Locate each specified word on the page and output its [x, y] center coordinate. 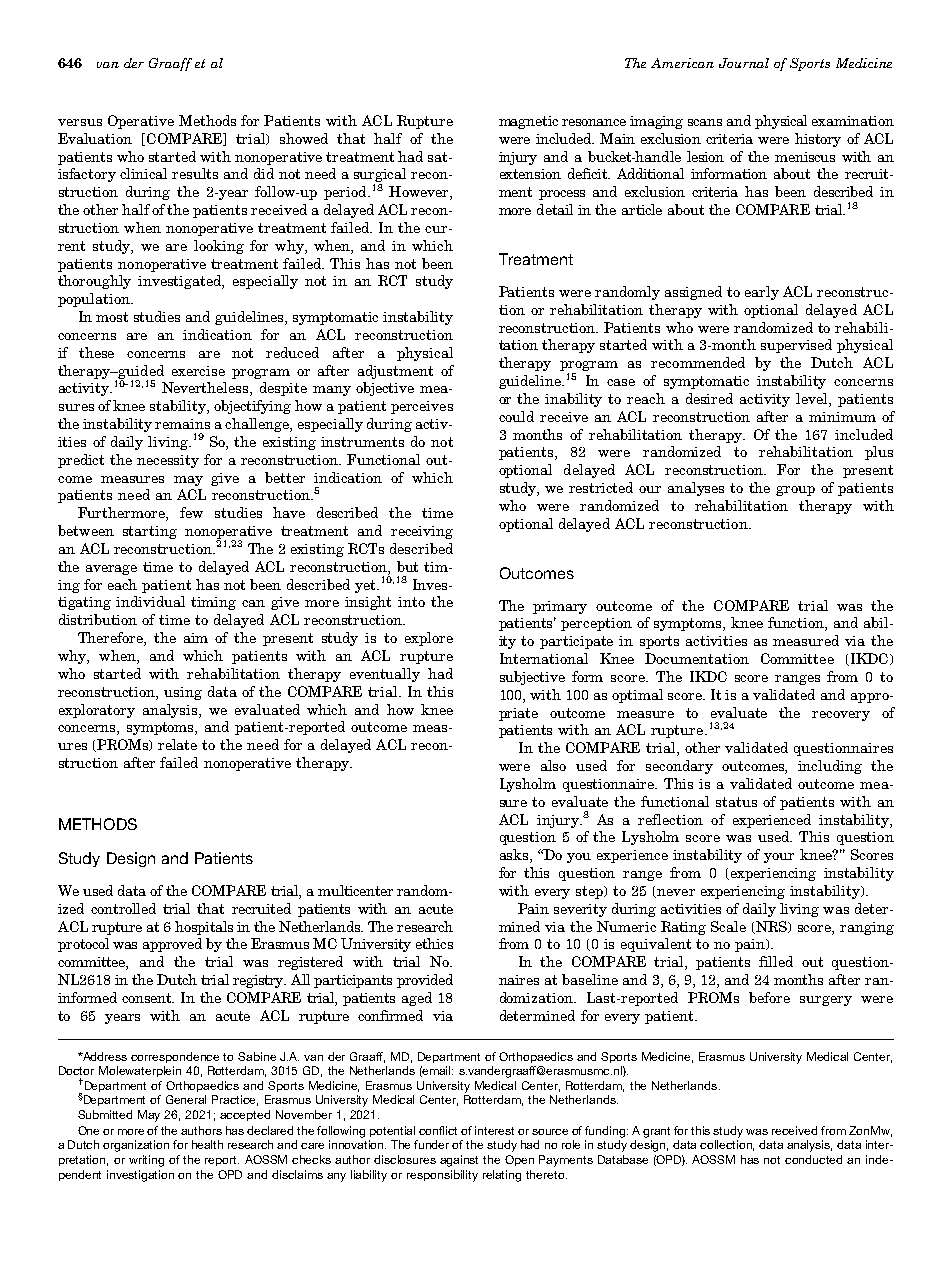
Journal [744, 63]
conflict [438, 1130]
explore [429, 639]
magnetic [528, 122]
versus [80, 122]
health [207, 1144]
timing [213, 603]
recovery [841, 716]
